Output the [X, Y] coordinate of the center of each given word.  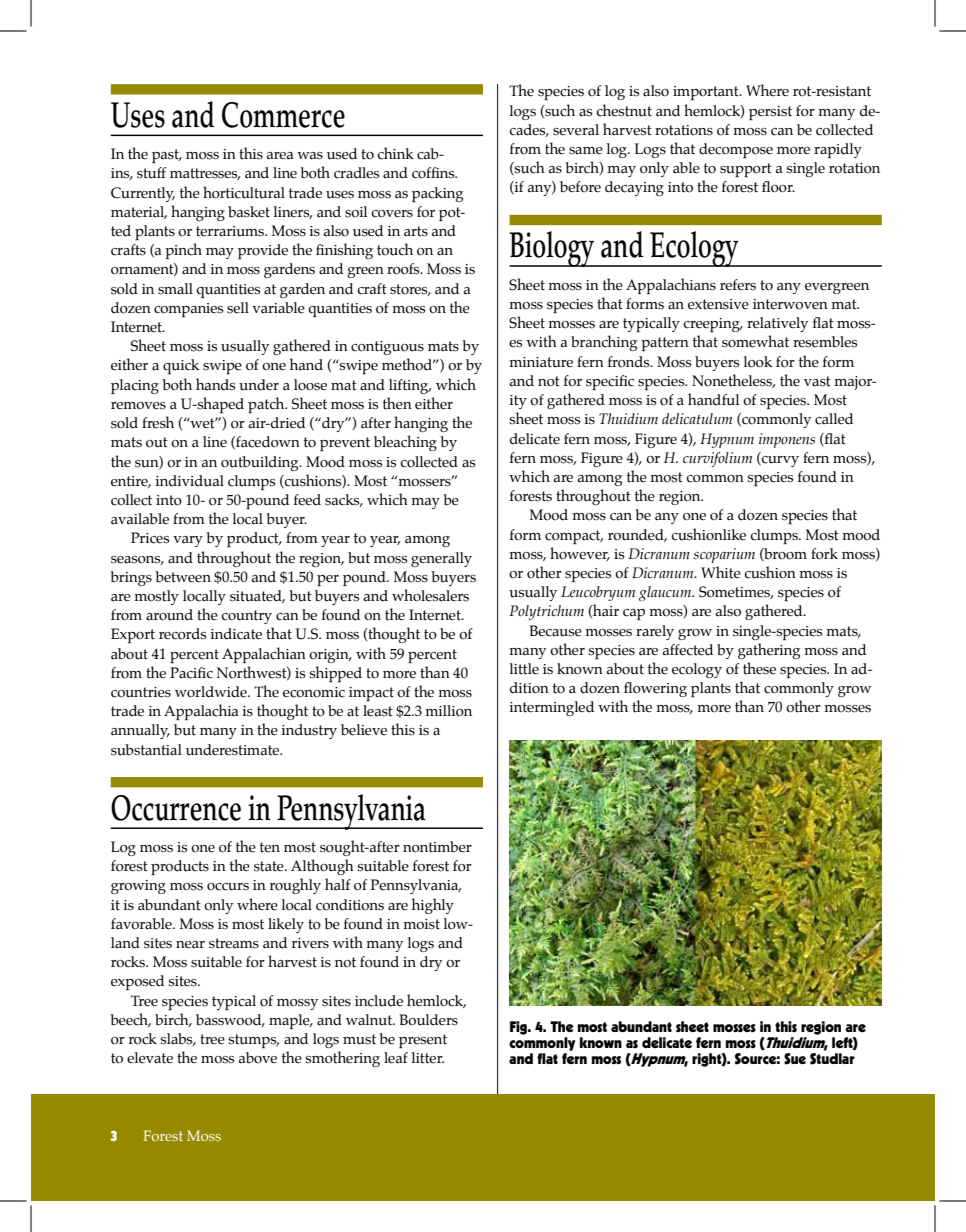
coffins [434, 173]
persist [770, 113]
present [423, 1041]
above [258, 1058]
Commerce [283, 115]
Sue [795, 1059]
